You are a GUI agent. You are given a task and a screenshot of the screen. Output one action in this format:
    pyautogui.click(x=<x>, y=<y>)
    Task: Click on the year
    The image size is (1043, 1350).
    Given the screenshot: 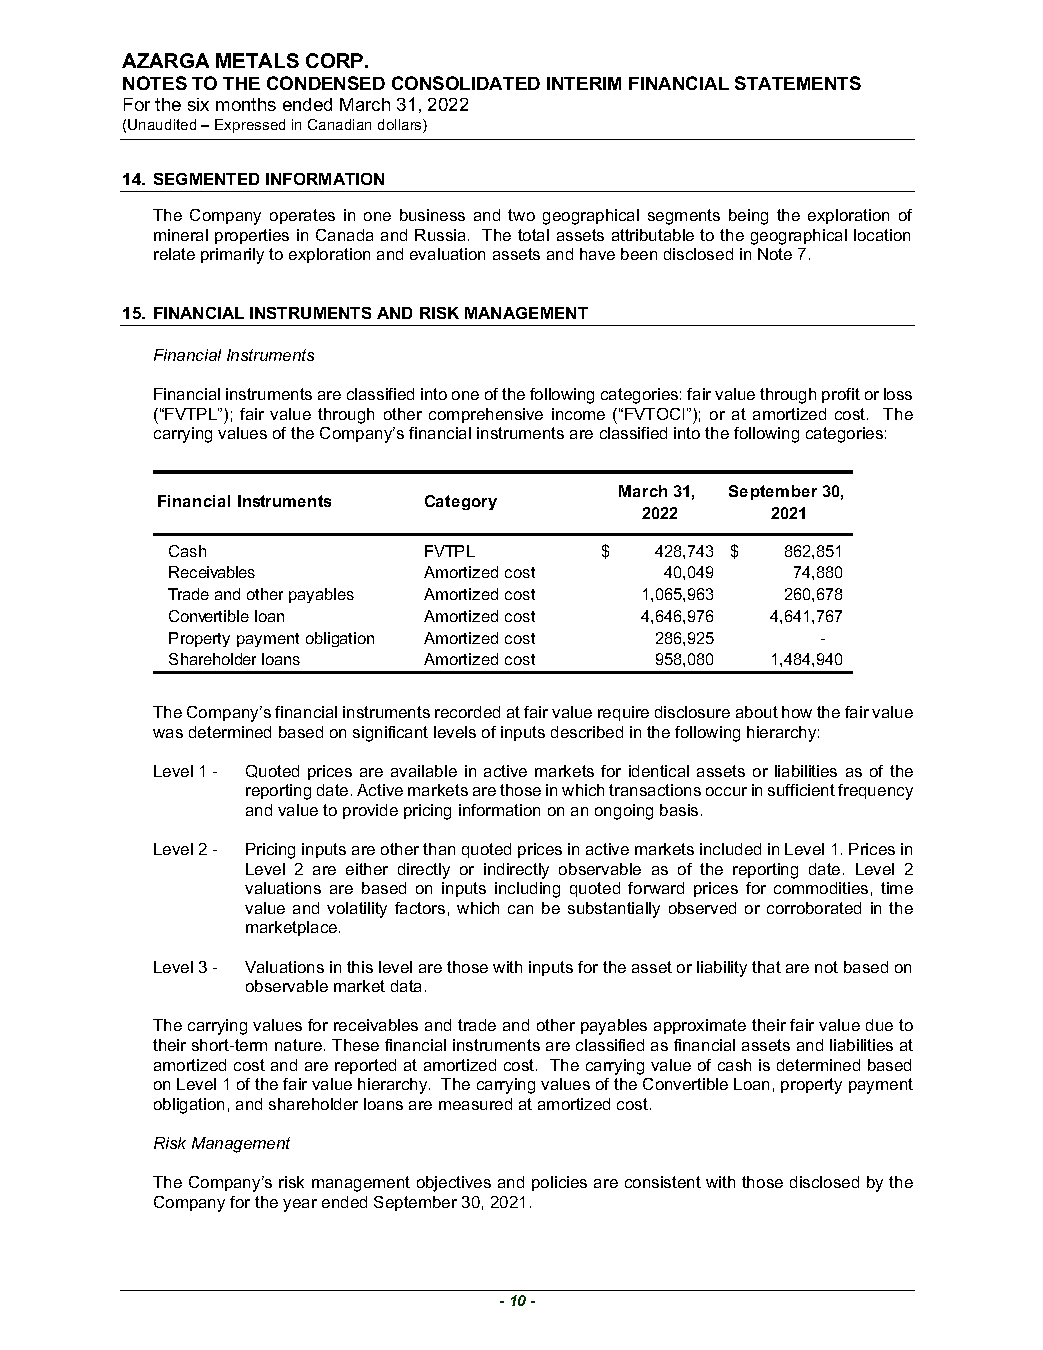 What is the action you would take?
    pyautogui.click(x=300, y=1205)
